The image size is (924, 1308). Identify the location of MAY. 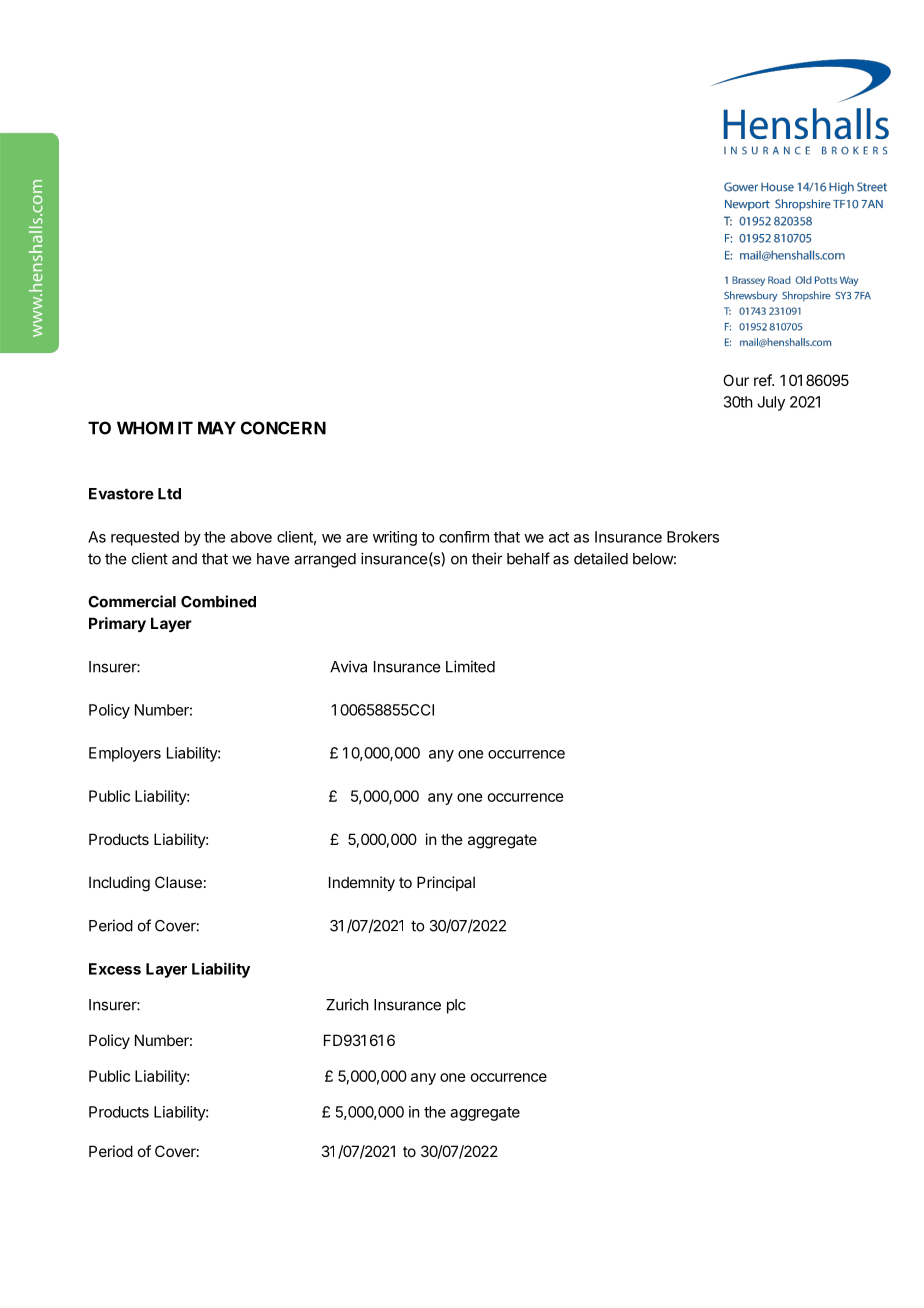
(217, 428).
